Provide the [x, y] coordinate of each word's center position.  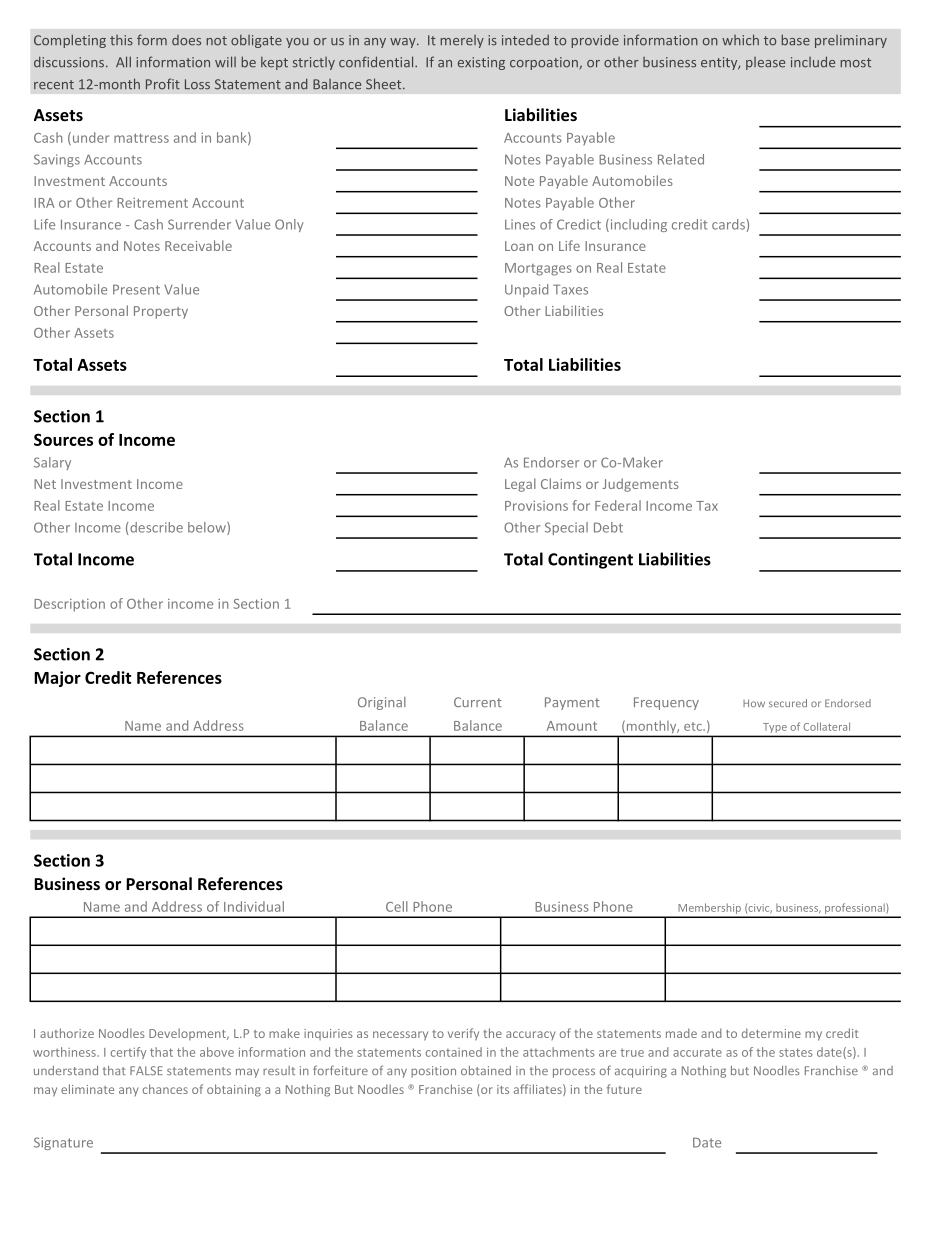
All [123, 61]
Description [69, 605]
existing [481, 63]
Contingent [590, 561]
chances [165, 1089]
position [433, 1072]
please [765, 63]
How [754, 703]
